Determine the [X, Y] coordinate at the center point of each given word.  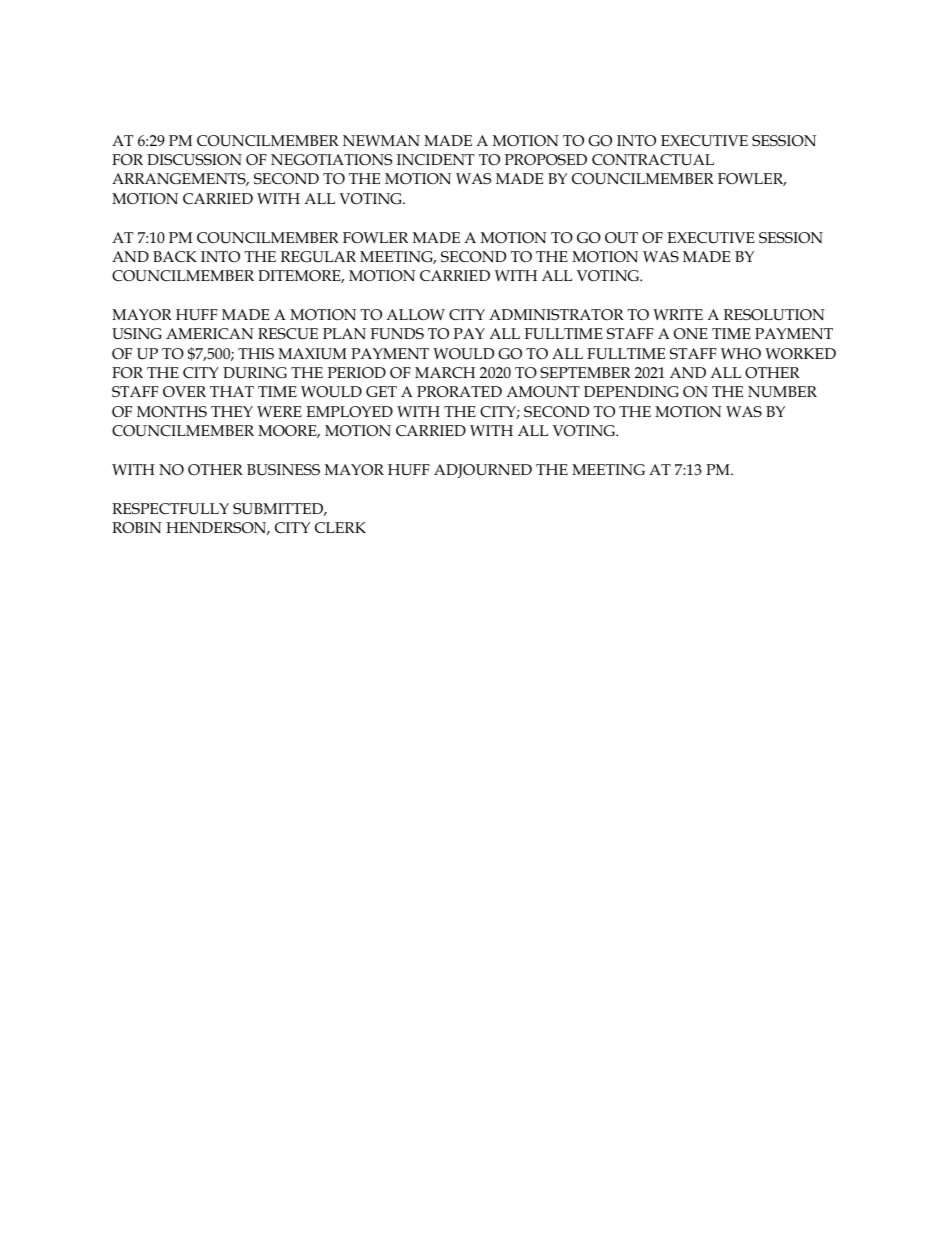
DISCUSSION [194, 160]
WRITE [678, 314]
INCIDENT [435, 159]
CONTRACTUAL [653, 160]
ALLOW [415, 315]
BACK [175, 256]
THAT [232, 391]
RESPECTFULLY [170, 509]
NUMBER [782, 392]
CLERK [340, 527]
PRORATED [459, 392]
